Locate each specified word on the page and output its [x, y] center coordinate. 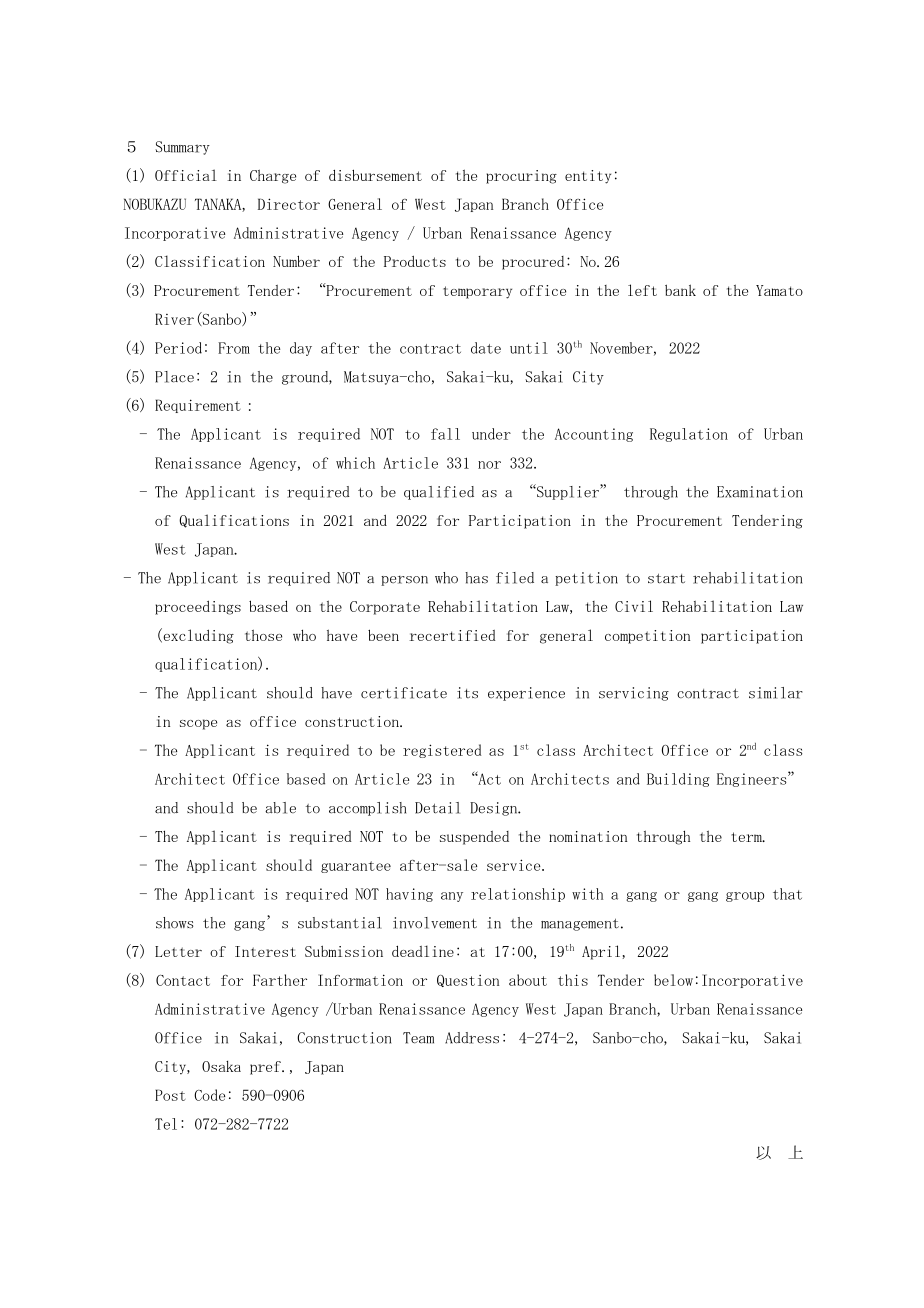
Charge [273, 176]
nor [489, 465]
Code [209, 1095]
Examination [760, 492]
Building [678, 780]
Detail [437, 808]
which [355, 463]
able [280, 808]
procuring [521, 177]
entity [588, 177]
